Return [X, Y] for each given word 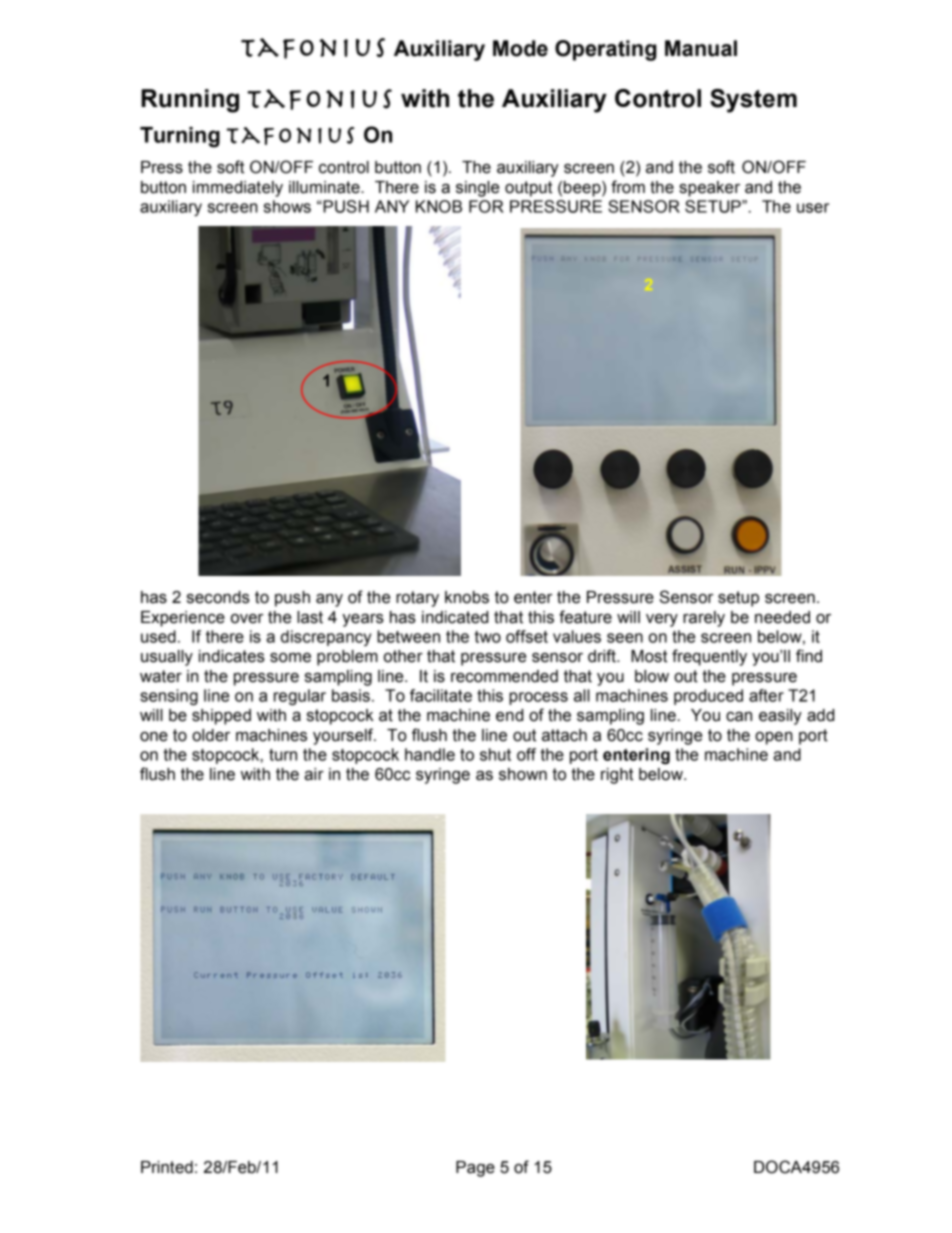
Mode [520, 48]
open [774, 738]
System [753, 101]
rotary [417, 599]
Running [190, 101]
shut [495, 754]
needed [782, 617]
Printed [167, 1167]
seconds [218, 597]
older [211, 735]
